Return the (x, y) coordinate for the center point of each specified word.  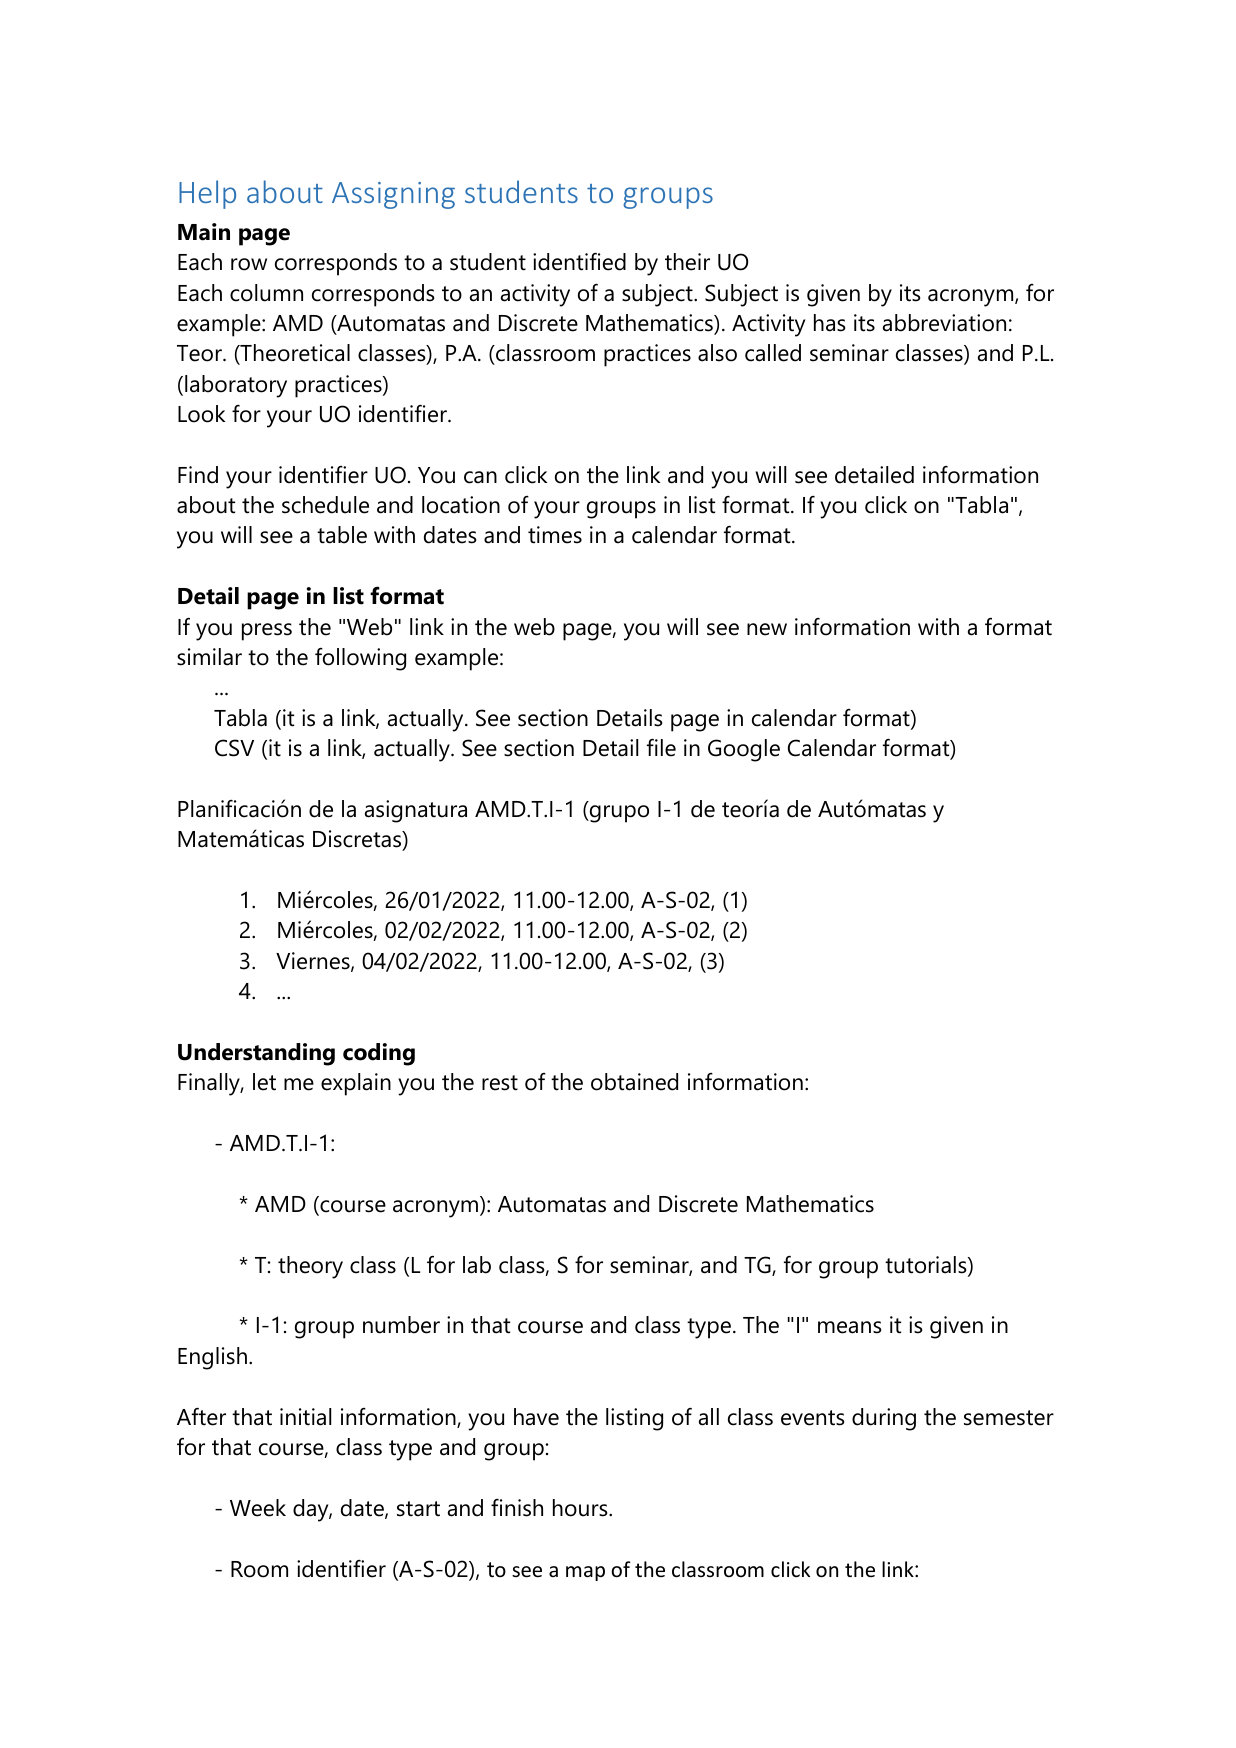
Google (744, 750)
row (249, 264)
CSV (234, 748)
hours (581, 1508)
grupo (618, 814)
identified (579, 262)
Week (258, 1508)
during (884, 1419)
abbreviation (944, 323)
